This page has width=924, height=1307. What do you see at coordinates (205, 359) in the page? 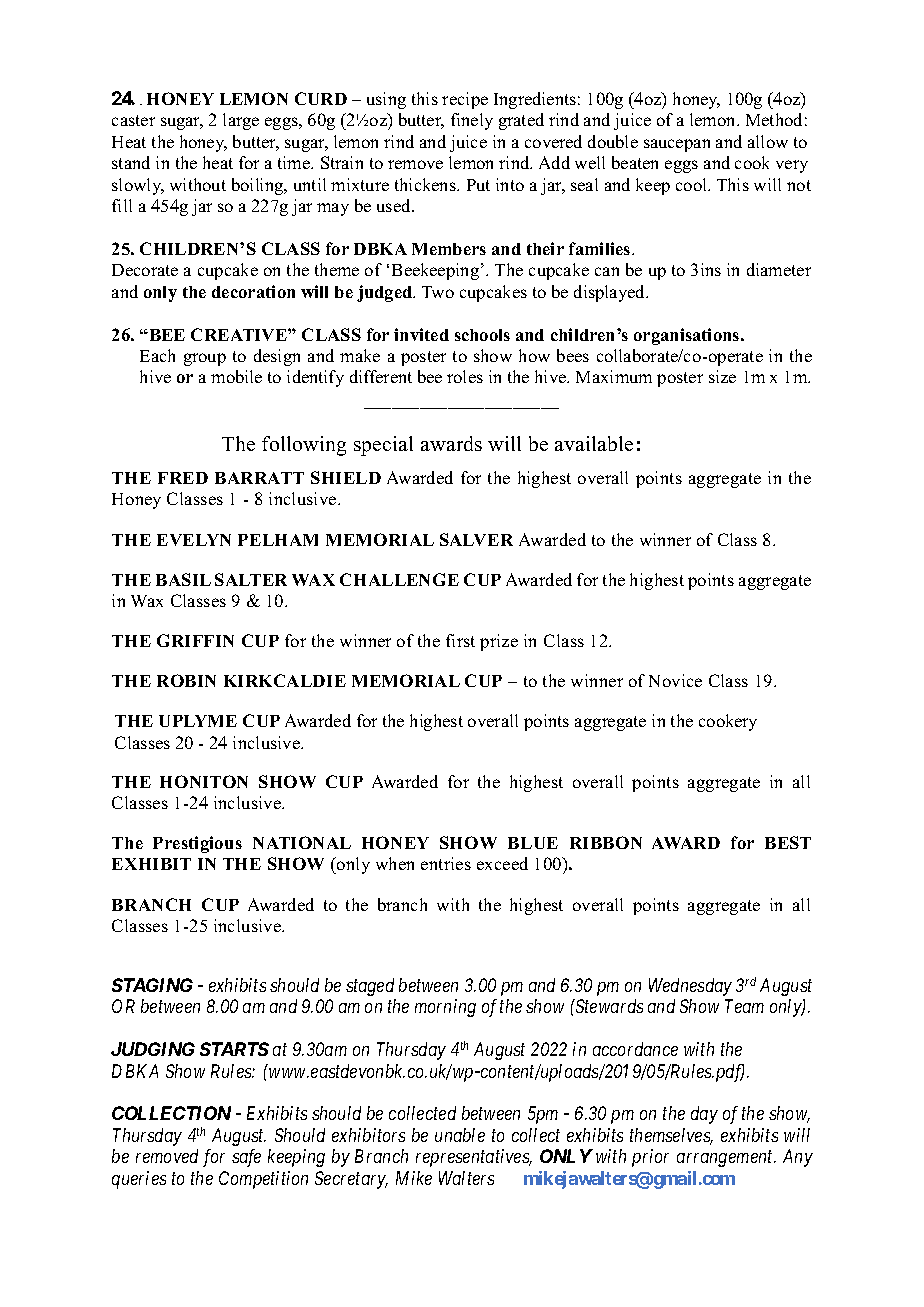
I see `group` at bounding box center [205, 359].
